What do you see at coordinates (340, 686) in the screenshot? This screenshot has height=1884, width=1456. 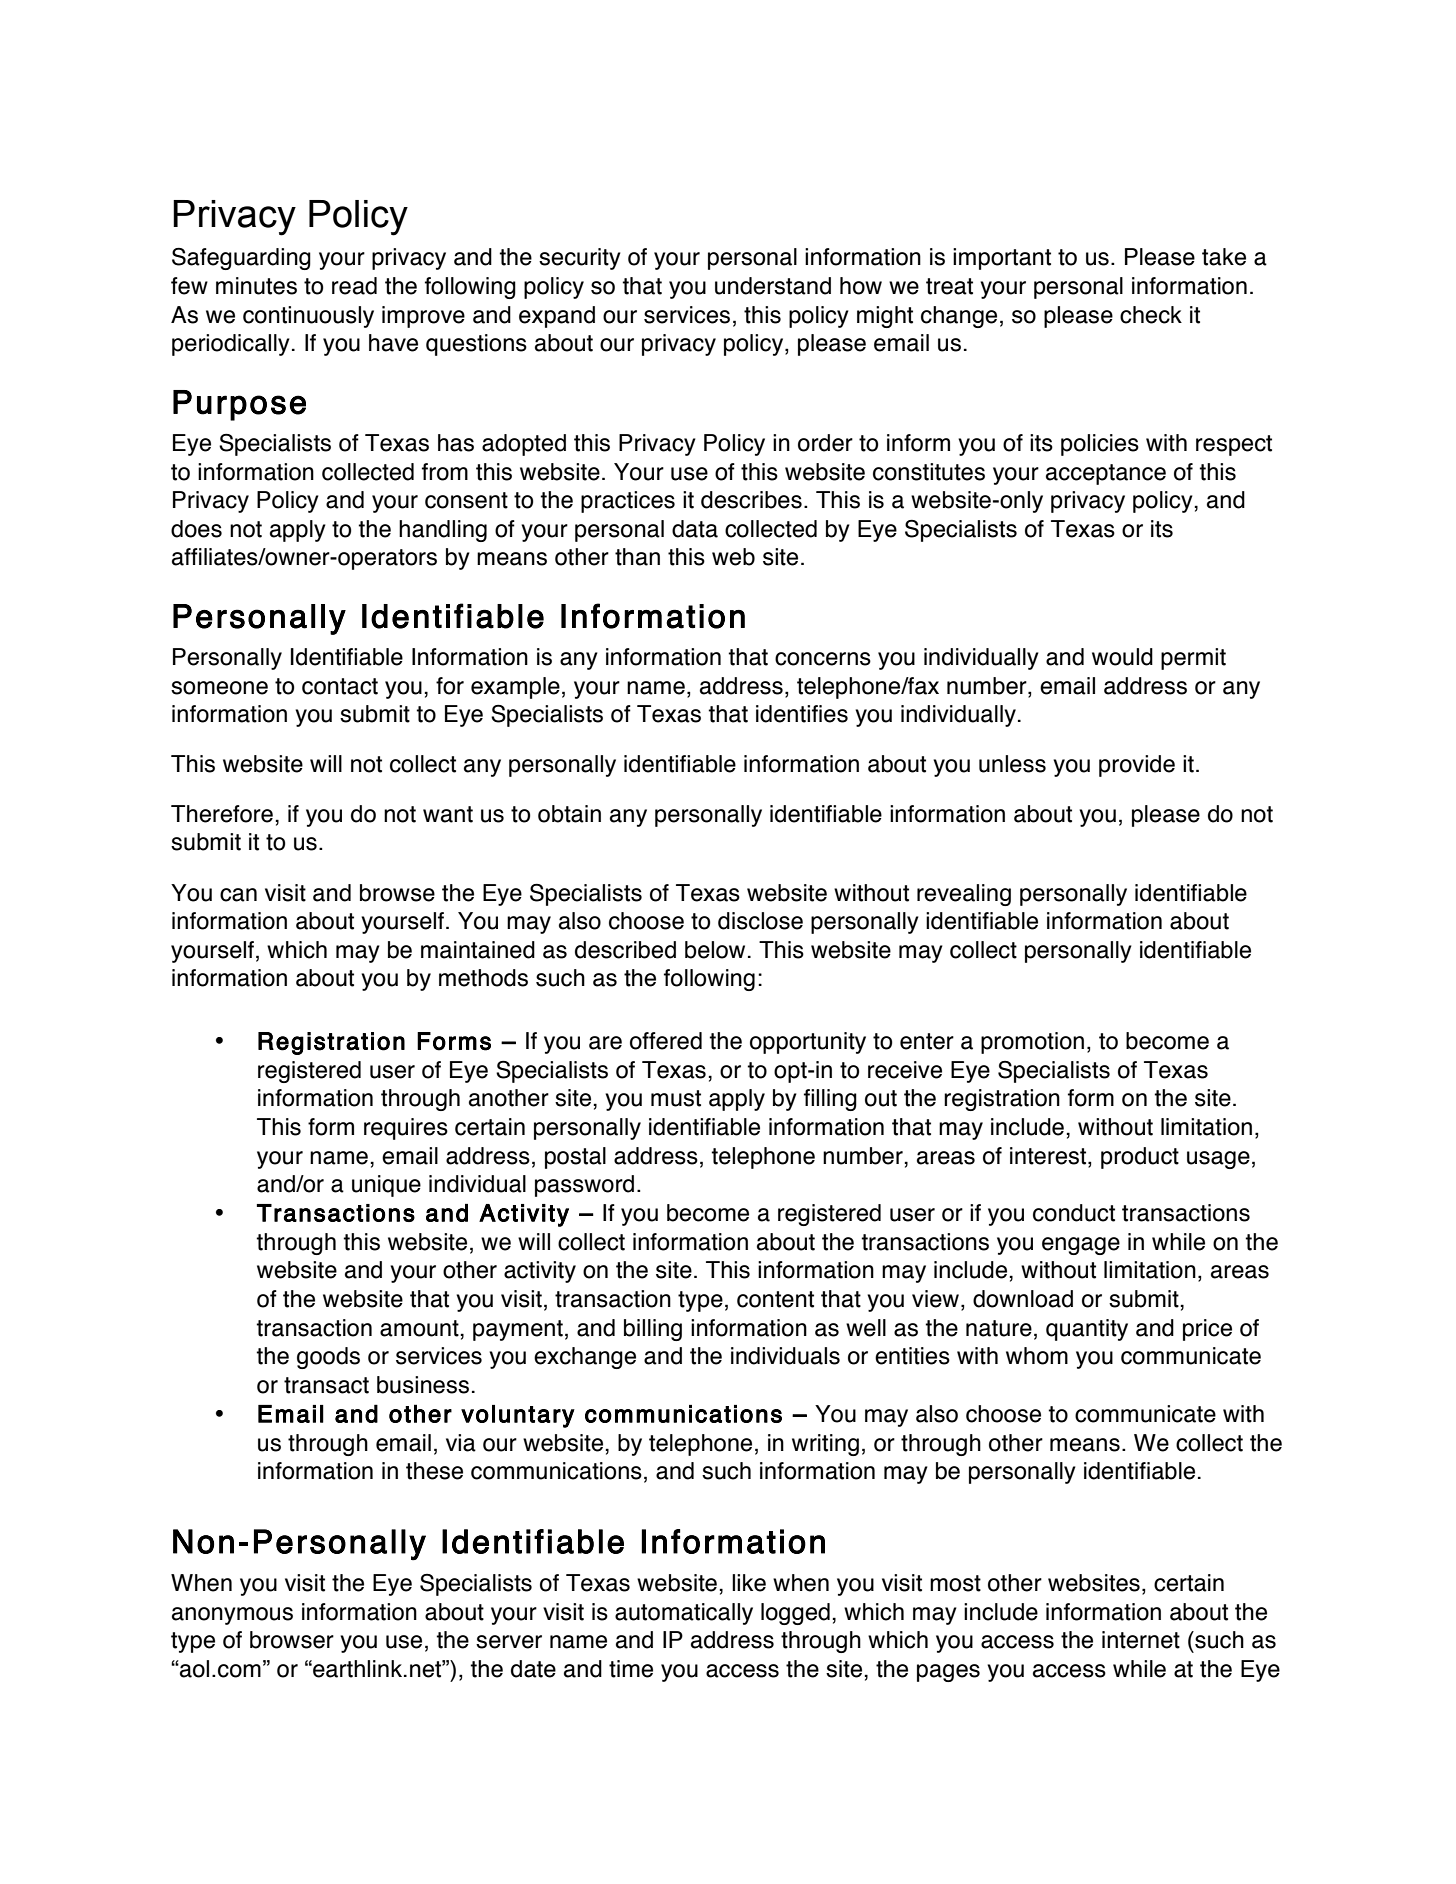 I see `contact` at bounding box center [340, 686].
